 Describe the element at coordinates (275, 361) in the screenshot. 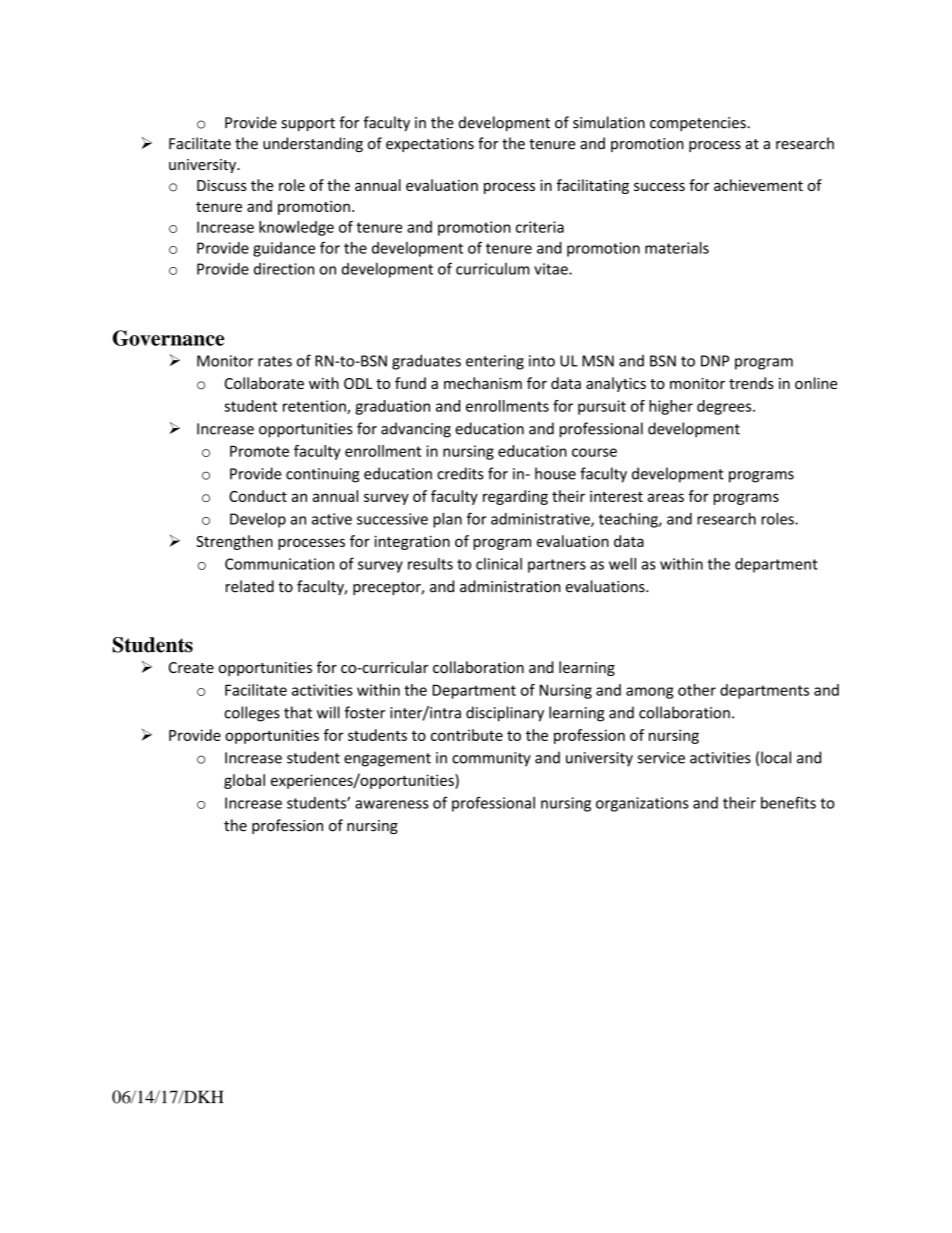

I see `rates` at that location.
